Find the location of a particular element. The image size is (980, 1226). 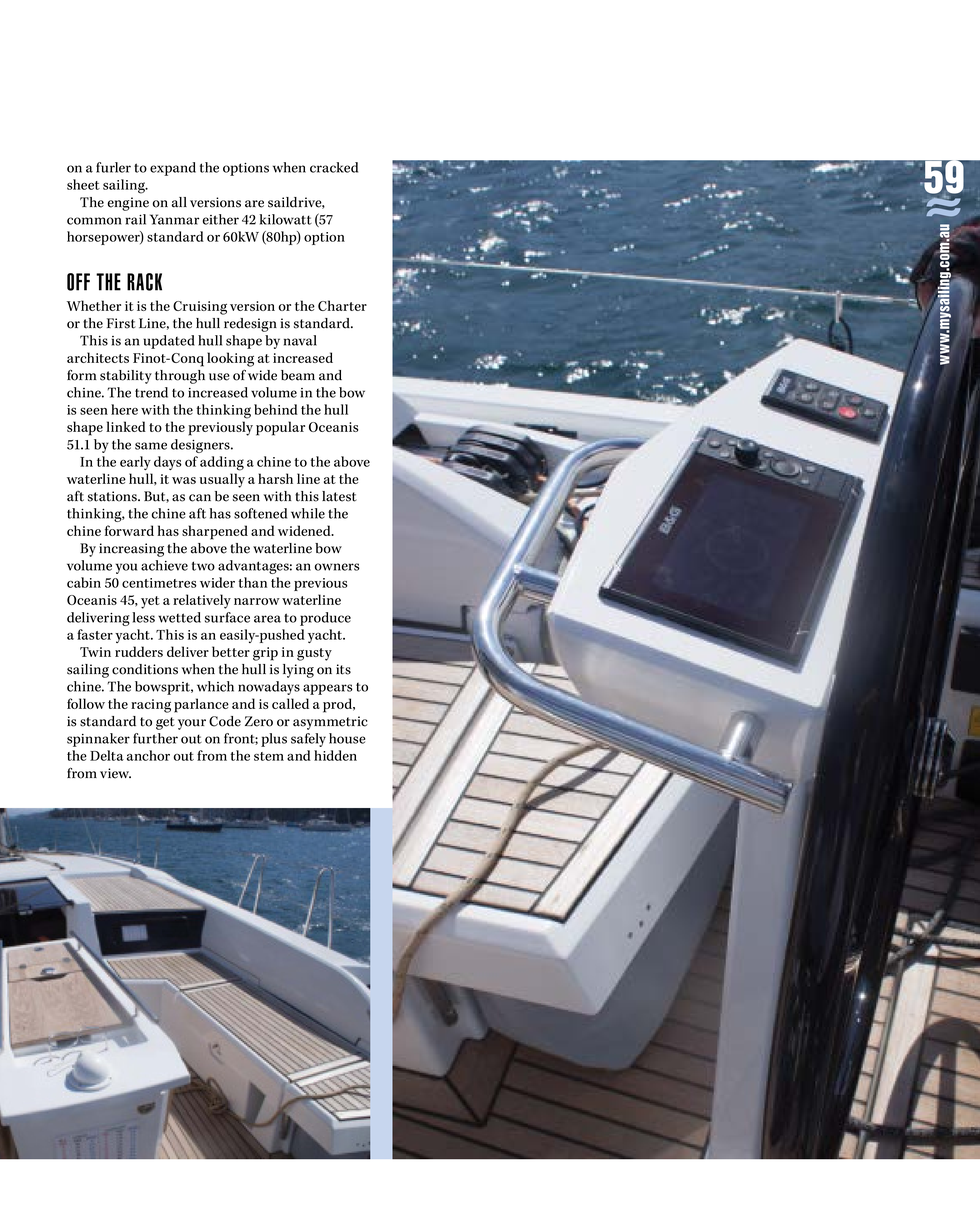

engine is located at coordinates (128, 204).
